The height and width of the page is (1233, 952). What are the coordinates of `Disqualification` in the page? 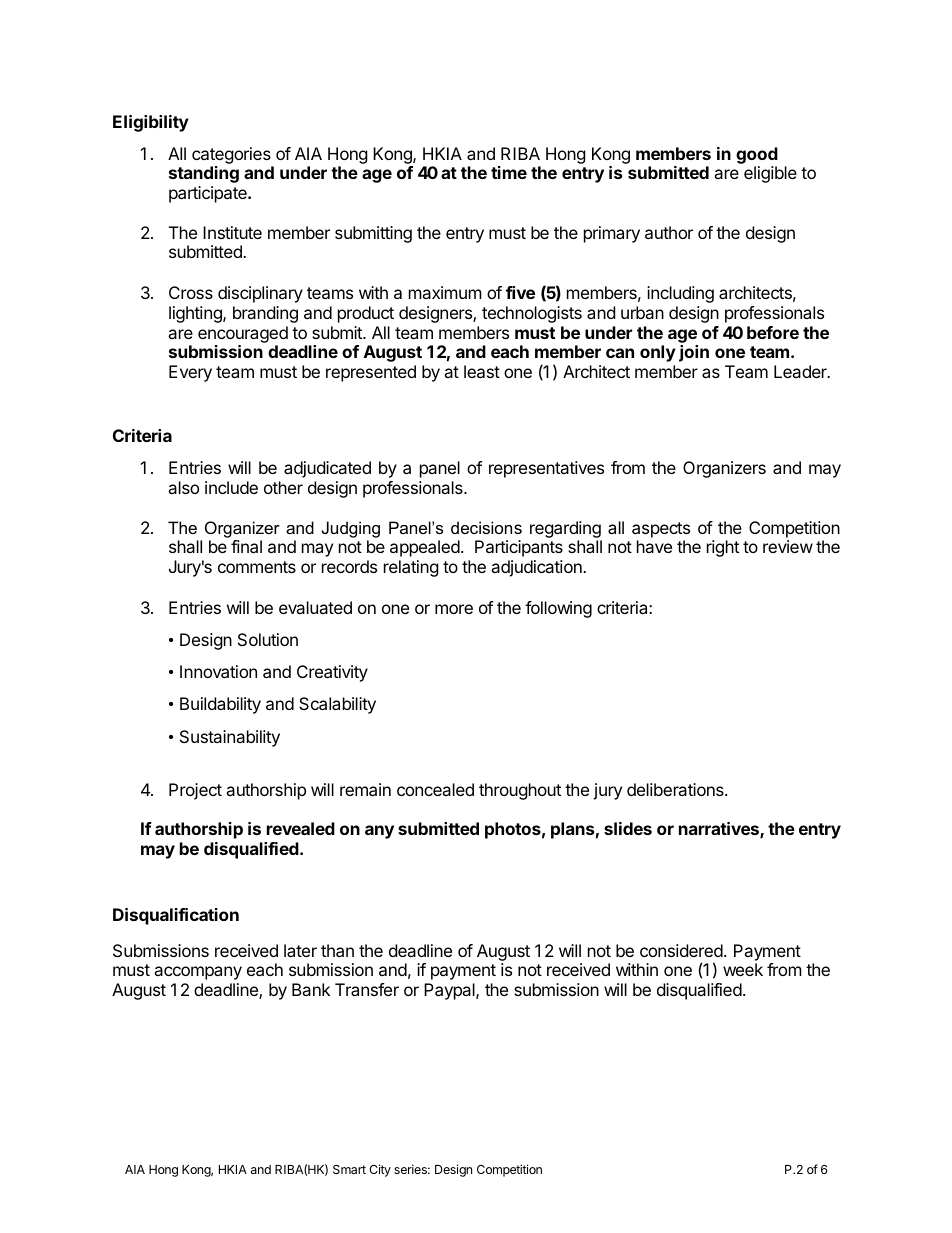 It's located at (176, 916).
